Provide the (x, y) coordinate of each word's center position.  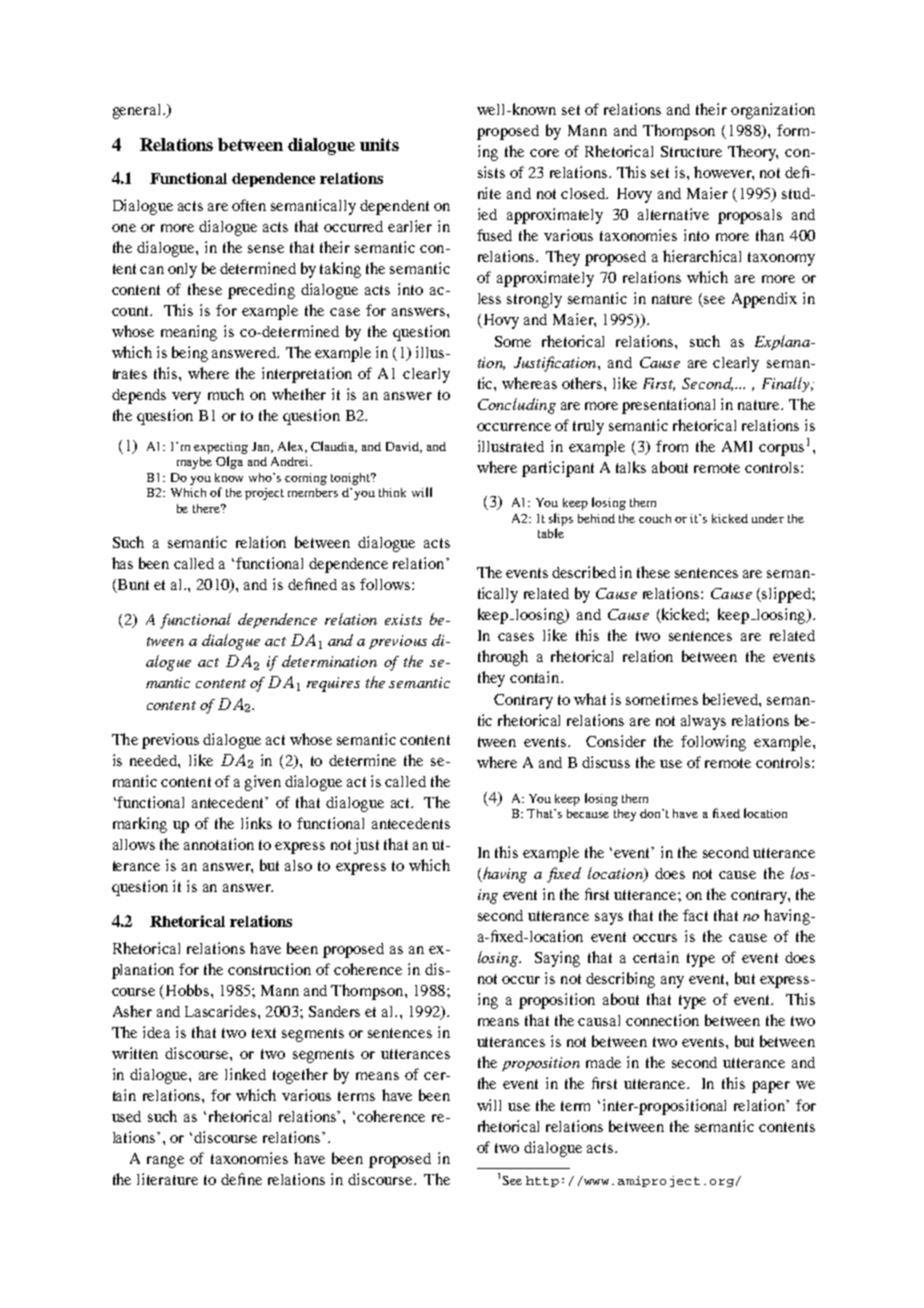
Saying (557, 959)
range (165, 1162)
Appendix (764, 300)
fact (695, 915)
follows (386, 584)
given (263, 783)
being (190, 354)
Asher (132, 1011)
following (713, 743)
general (138, 111)
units (379, 144)
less (489, 298)
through (503, 658)
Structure (691, 151)
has (122, 563)
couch (655, 518)
